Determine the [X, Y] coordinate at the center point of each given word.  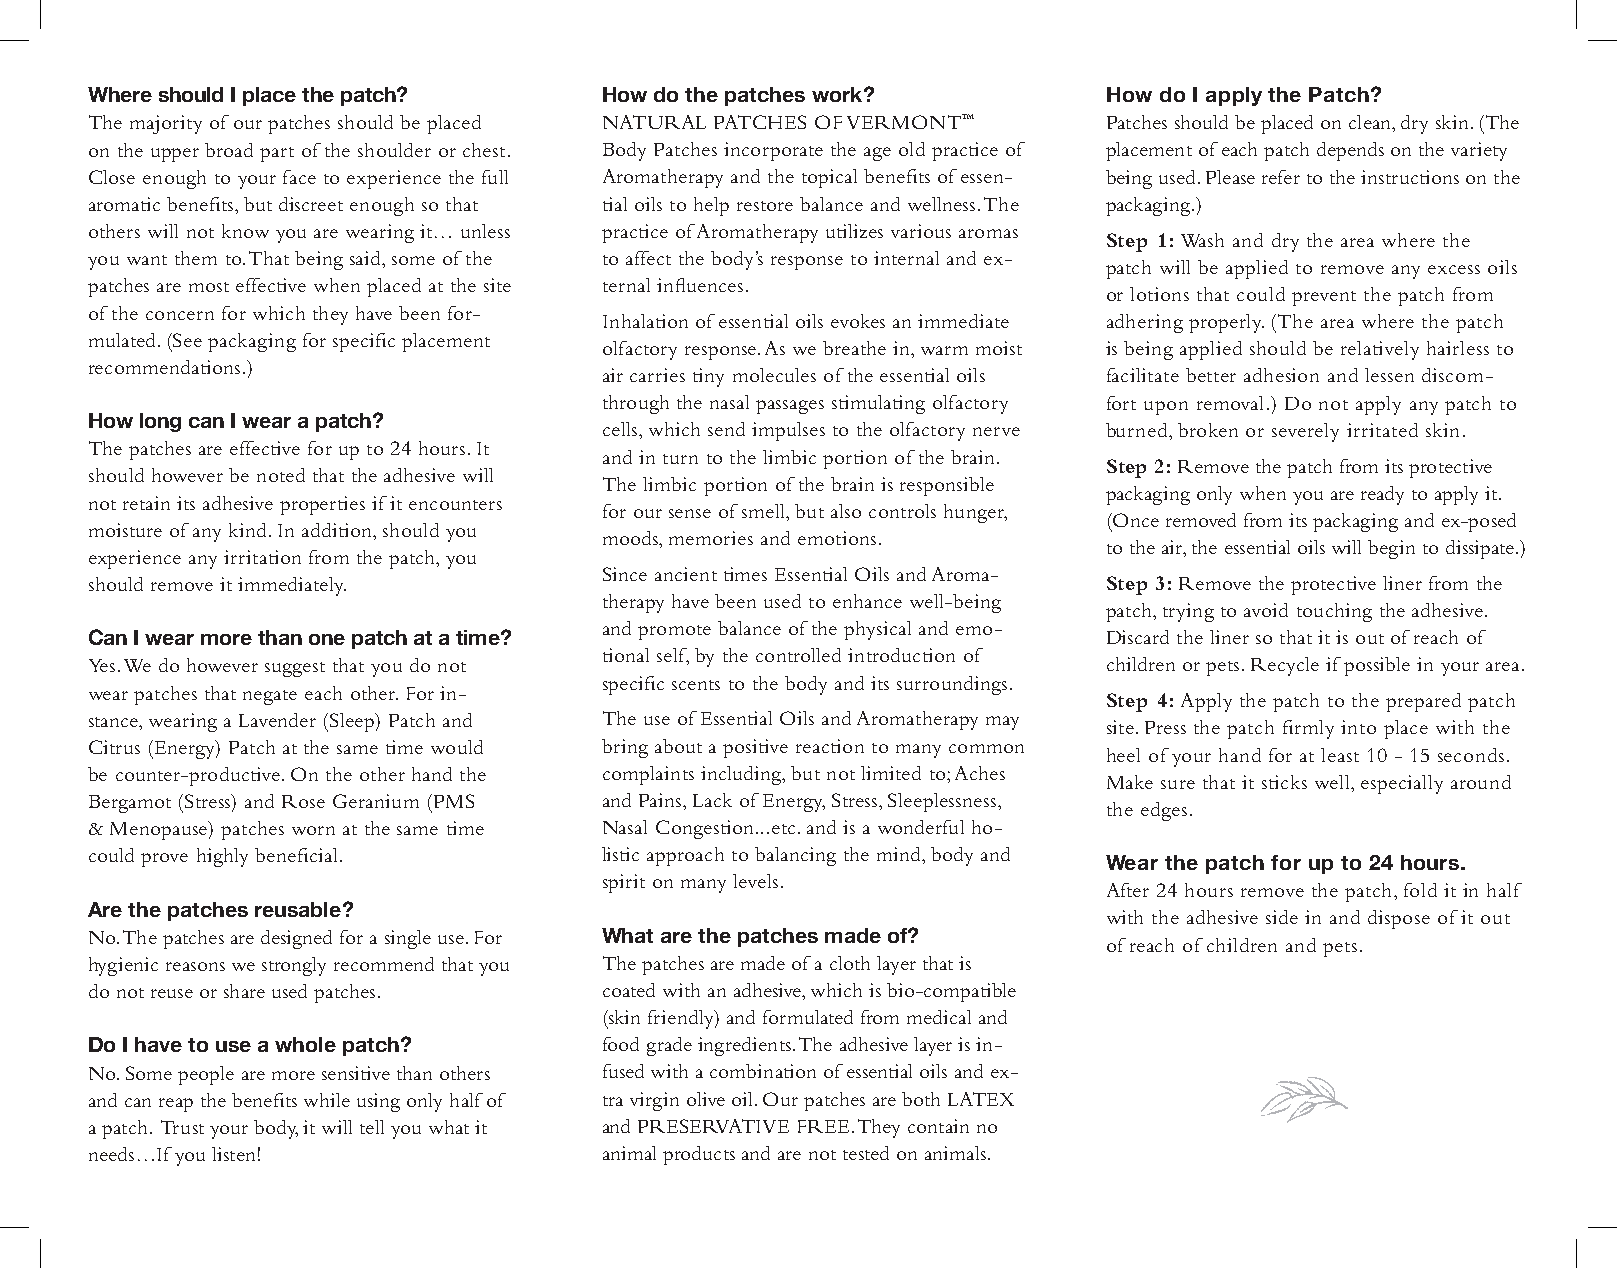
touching [1334, 612]
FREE [823, 1126]
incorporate [773, 151]
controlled [798, 655]
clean [1371, 123]
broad [229, 150]
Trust [182, 1127]
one [327, 639]
